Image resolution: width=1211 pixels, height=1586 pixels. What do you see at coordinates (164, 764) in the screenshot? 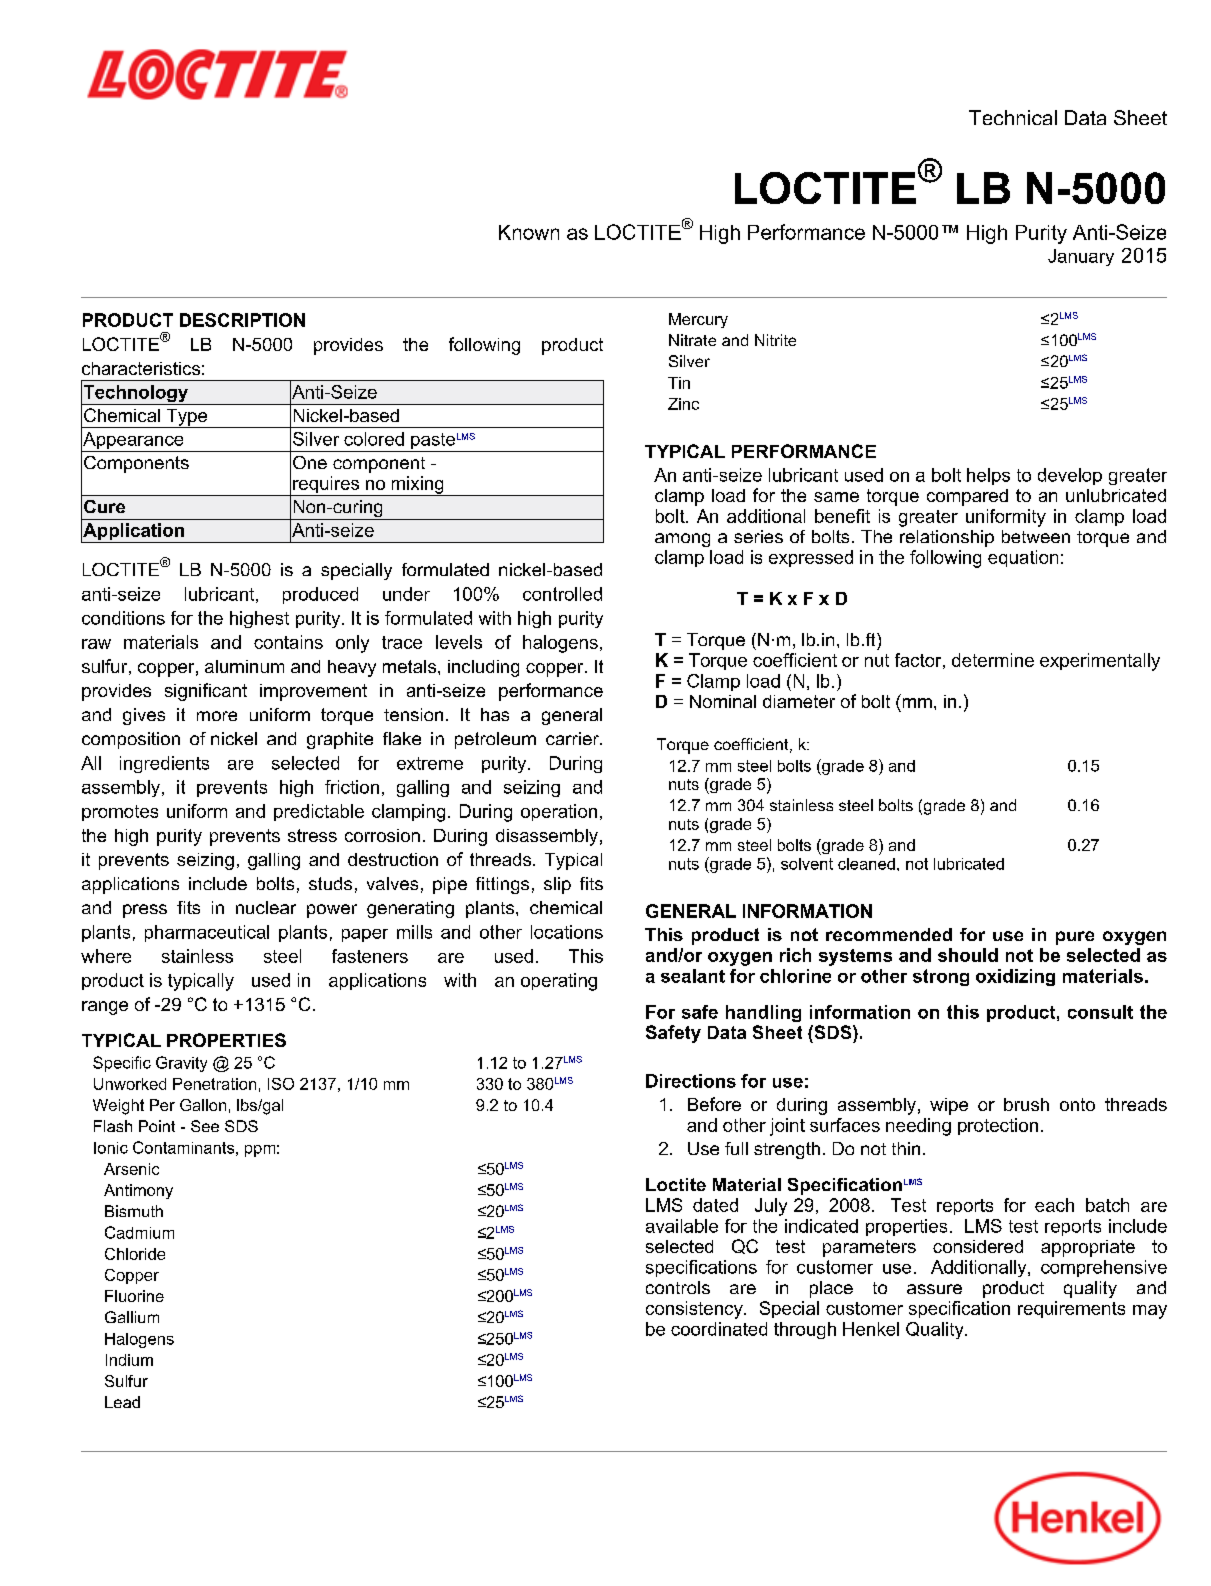
I see `ingredients` at bounding box center [164, 764].
